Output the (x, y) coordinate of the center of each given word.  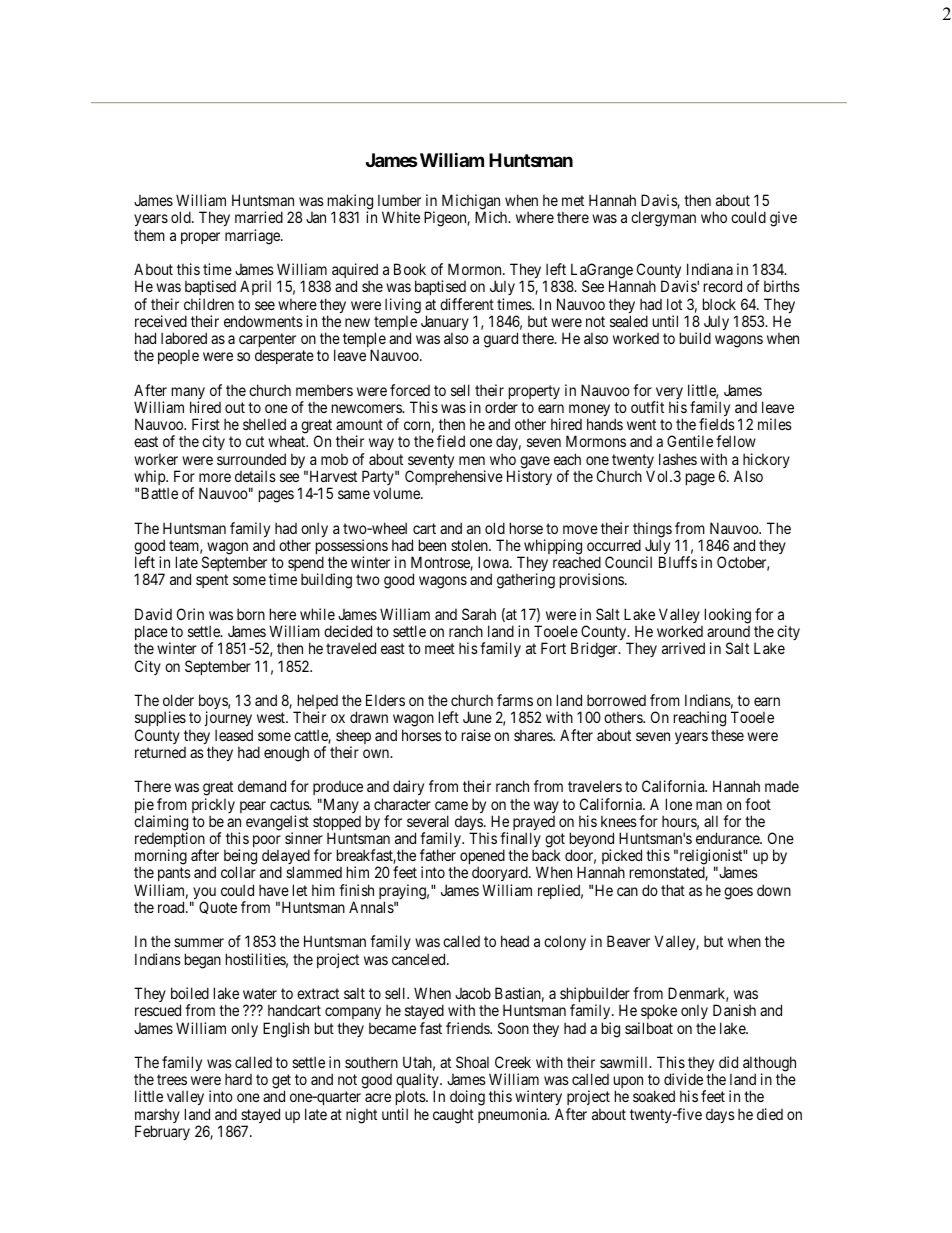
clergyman (663, 219)
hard (238, 1079)
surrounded (251, 459)
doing (467, 1099)
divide (683, 1079)
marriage (253, 237)
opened (482, 858)
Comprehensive (454, 477)
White (401, 217)
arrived (683, 648)
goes (738, 893)
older (178, 700)
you (204, 894)
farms (515, 700)
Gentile (690, 441)
